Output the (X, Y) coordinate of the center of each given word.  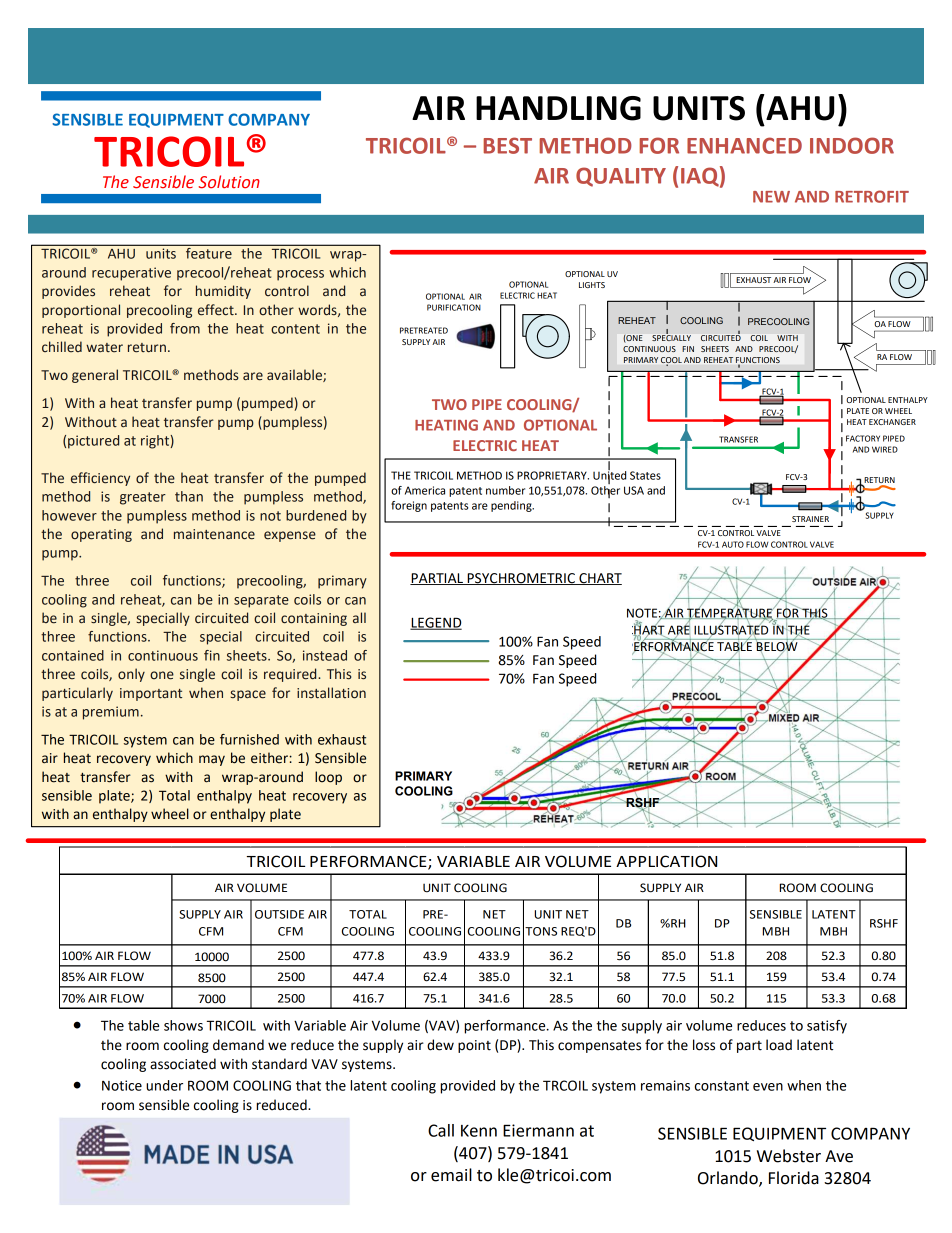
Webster (789, 1156)
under (164, 1085)
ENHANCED (744, 145)
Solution (229, 182)
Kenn (479, 1131)
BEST (507, 145)
